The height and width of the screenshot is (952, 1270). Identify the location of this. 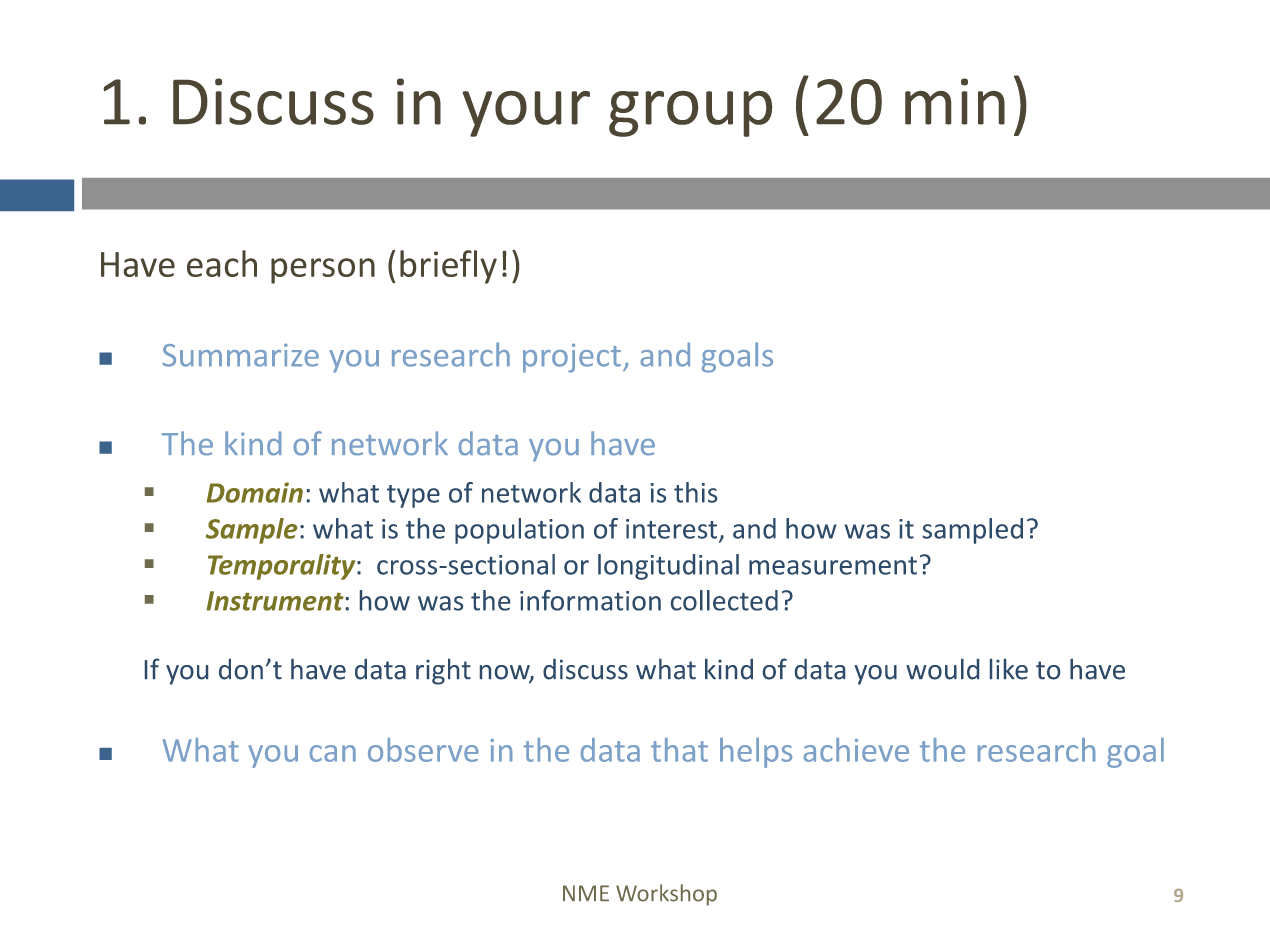
(695, 492).
